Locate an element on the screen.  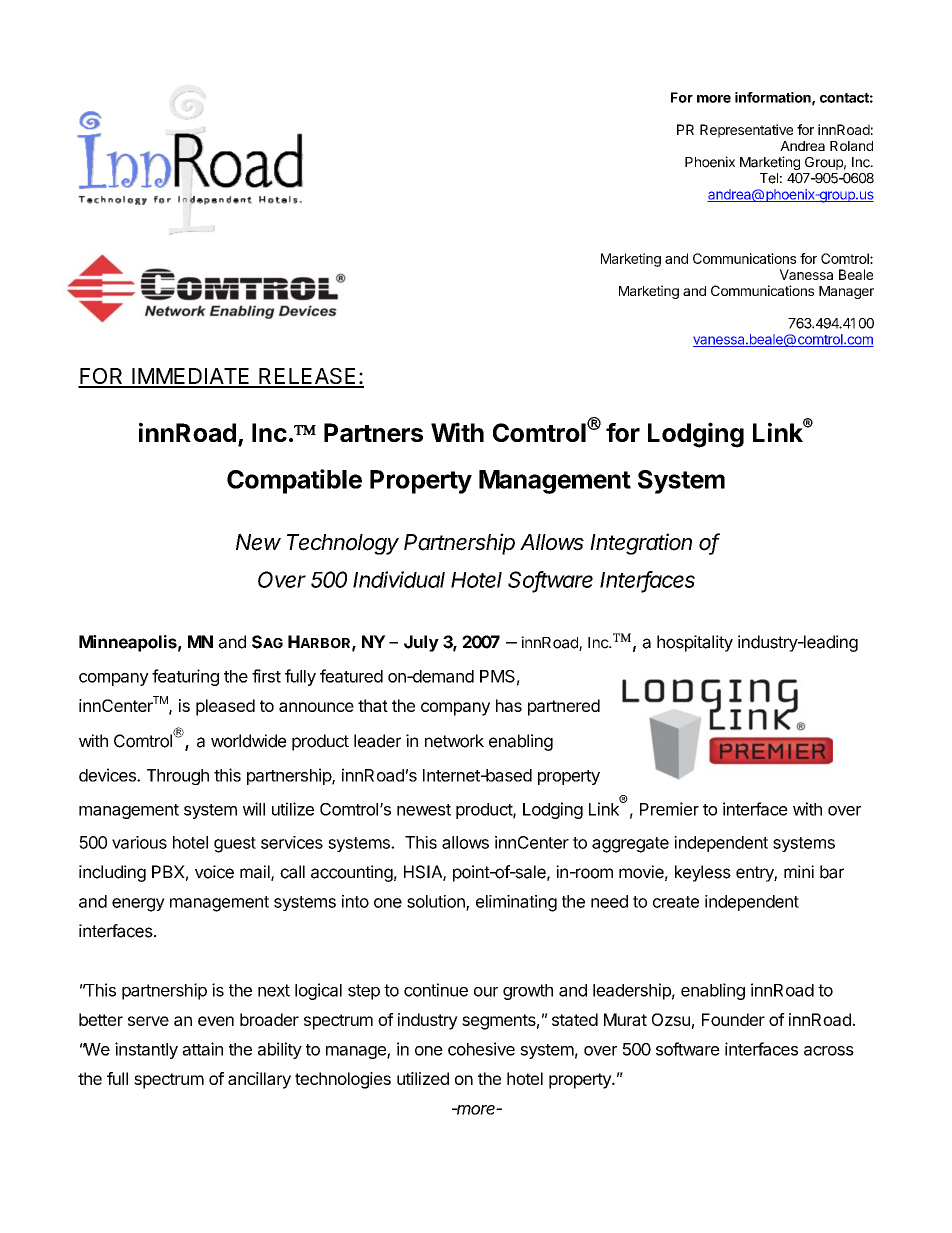
hospitality is located at coordinates (695, 643).
